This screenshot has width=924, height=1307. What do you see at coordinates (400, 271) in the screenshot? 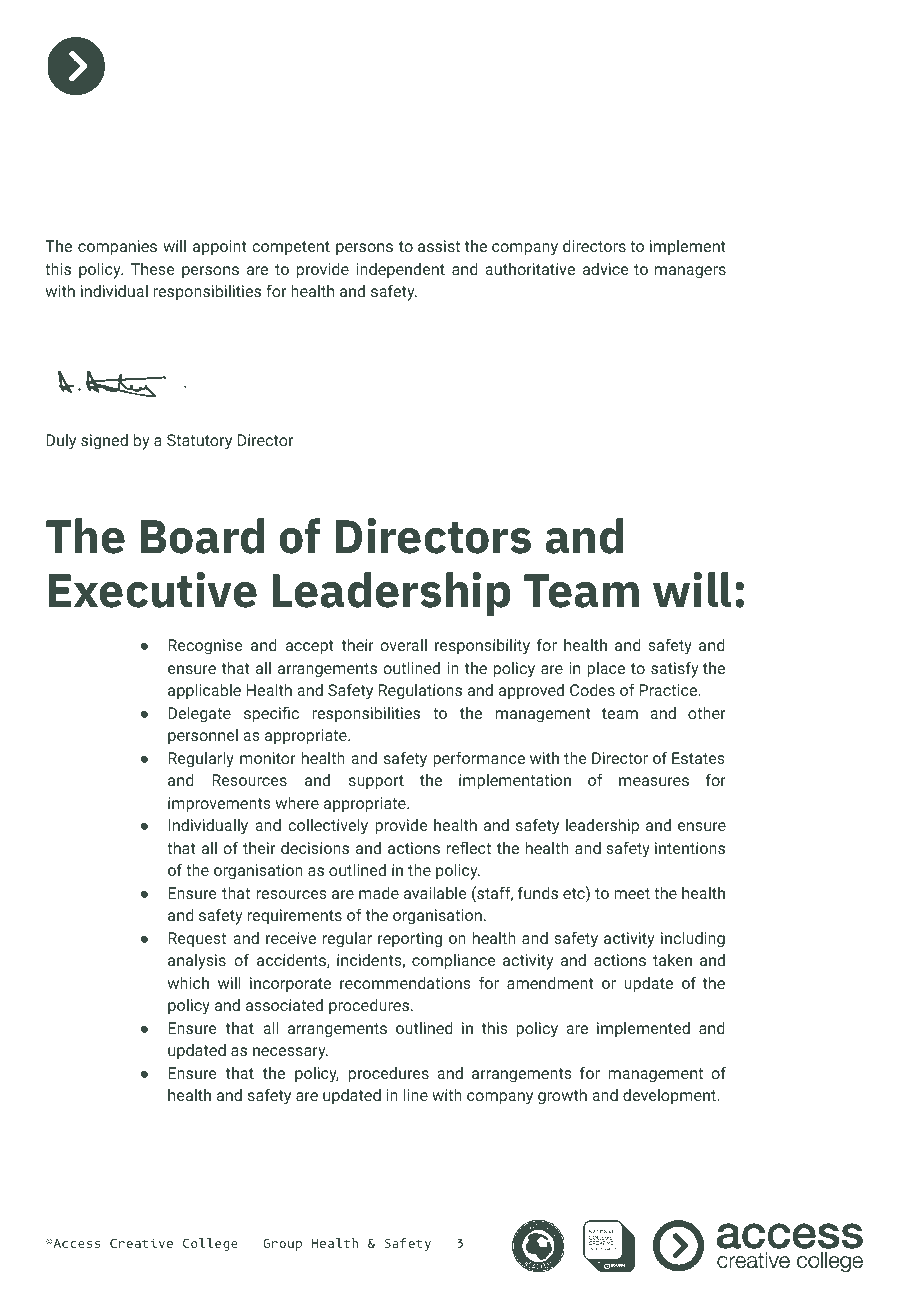
I see `independent` at bounding box center [400, 271].
